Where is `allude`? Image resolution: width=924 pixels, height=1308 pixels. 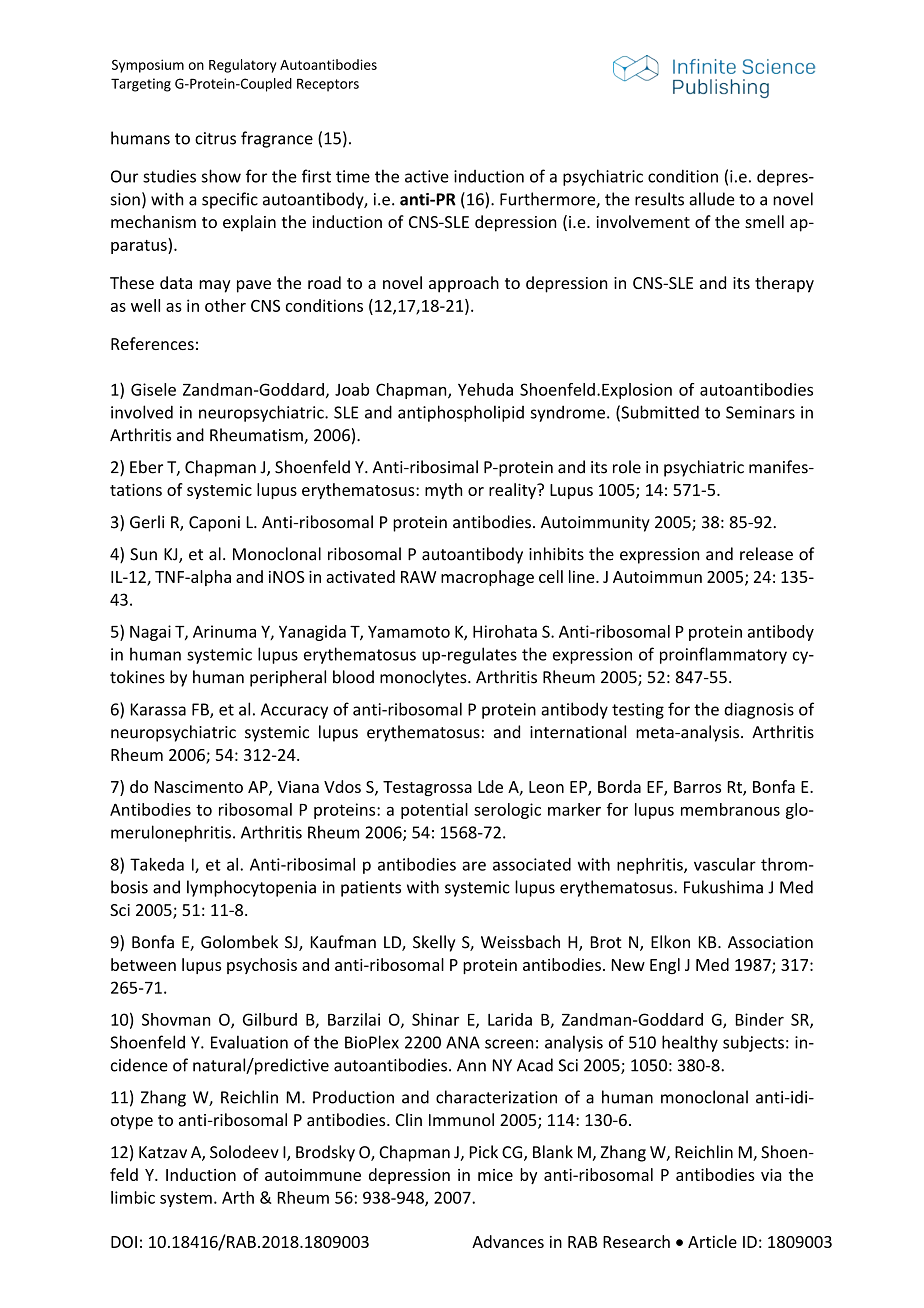
allude is located at coordinates (712, 199).
